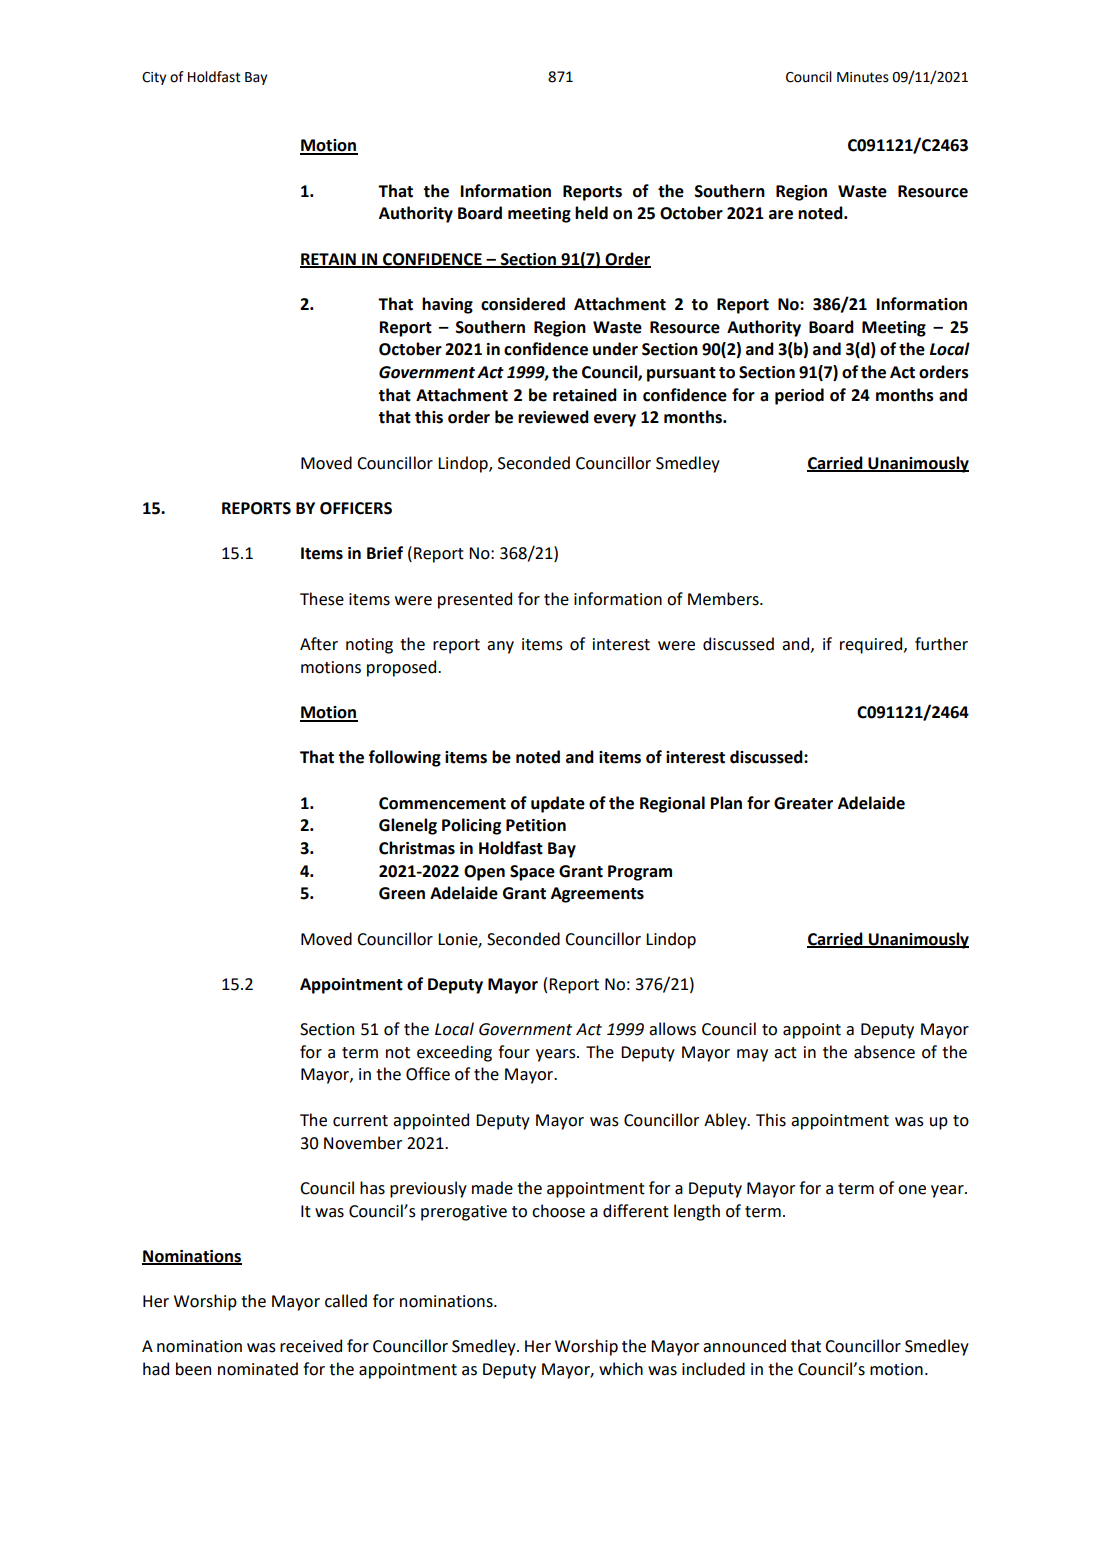 The image size is (1105, 1563). What do you see at coordinates (803, 803) in the screenshot?
I see `Greater` at bounding box center [803, 803].
